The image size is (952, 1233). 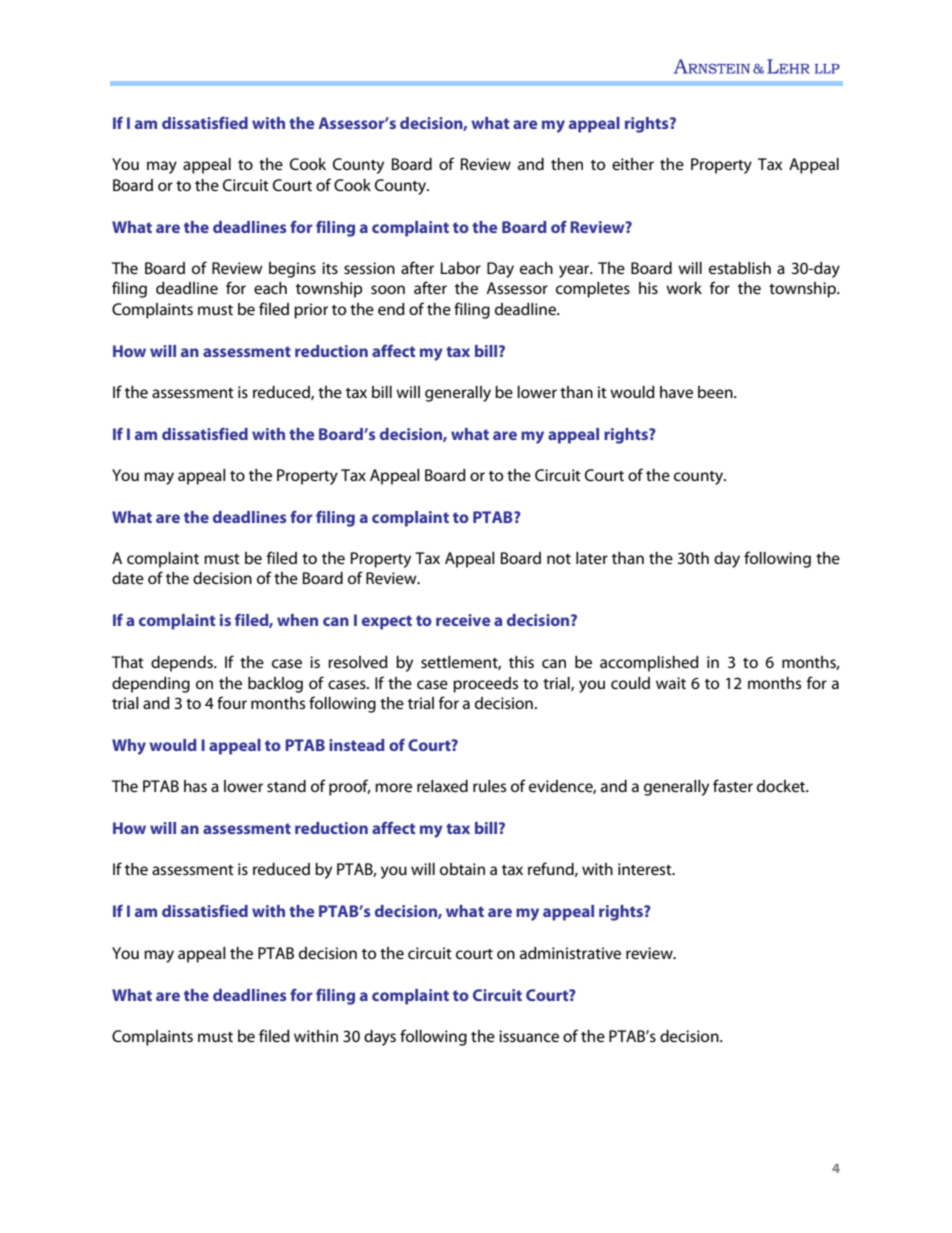 I want to click on accomplished, so click(x=649, y=664).
